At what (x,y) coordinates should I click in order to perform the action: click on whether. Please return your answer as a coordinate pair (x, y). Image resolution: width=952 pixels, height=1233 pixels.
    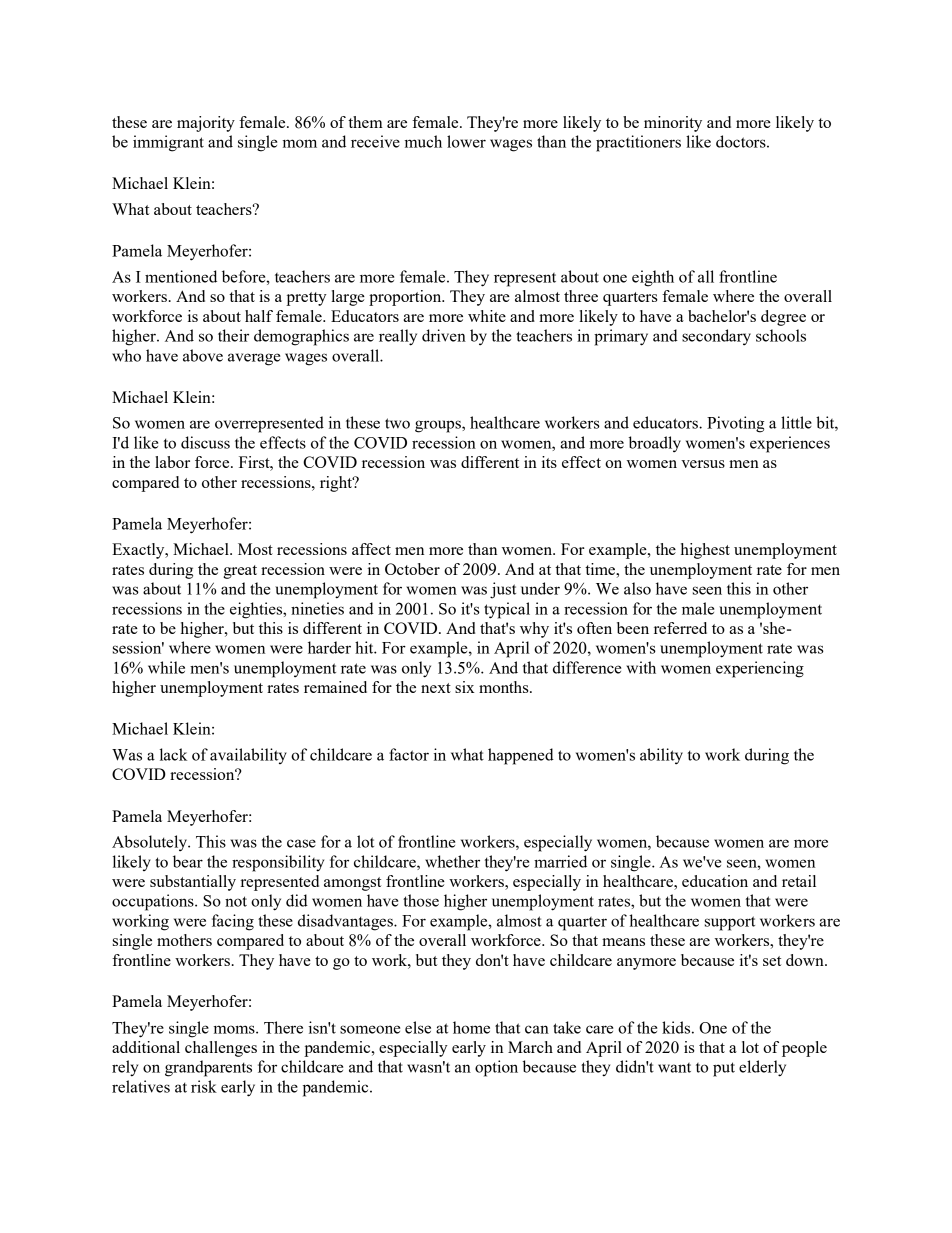
    Looking at the image, I should click on (452, 861).
